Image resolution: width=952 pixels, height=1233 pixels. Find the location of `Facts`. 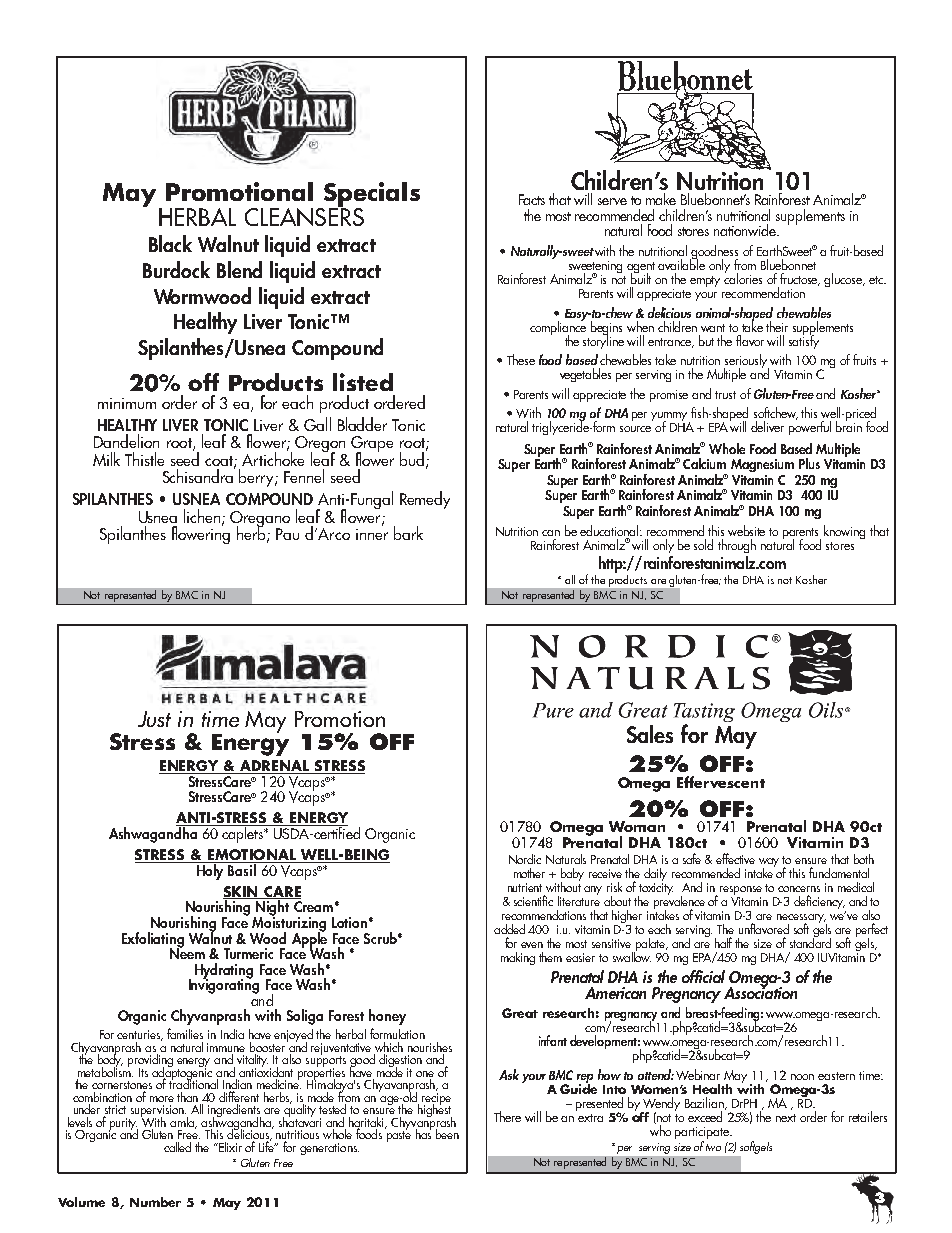

Facts is located at coordinates (532, 199).
